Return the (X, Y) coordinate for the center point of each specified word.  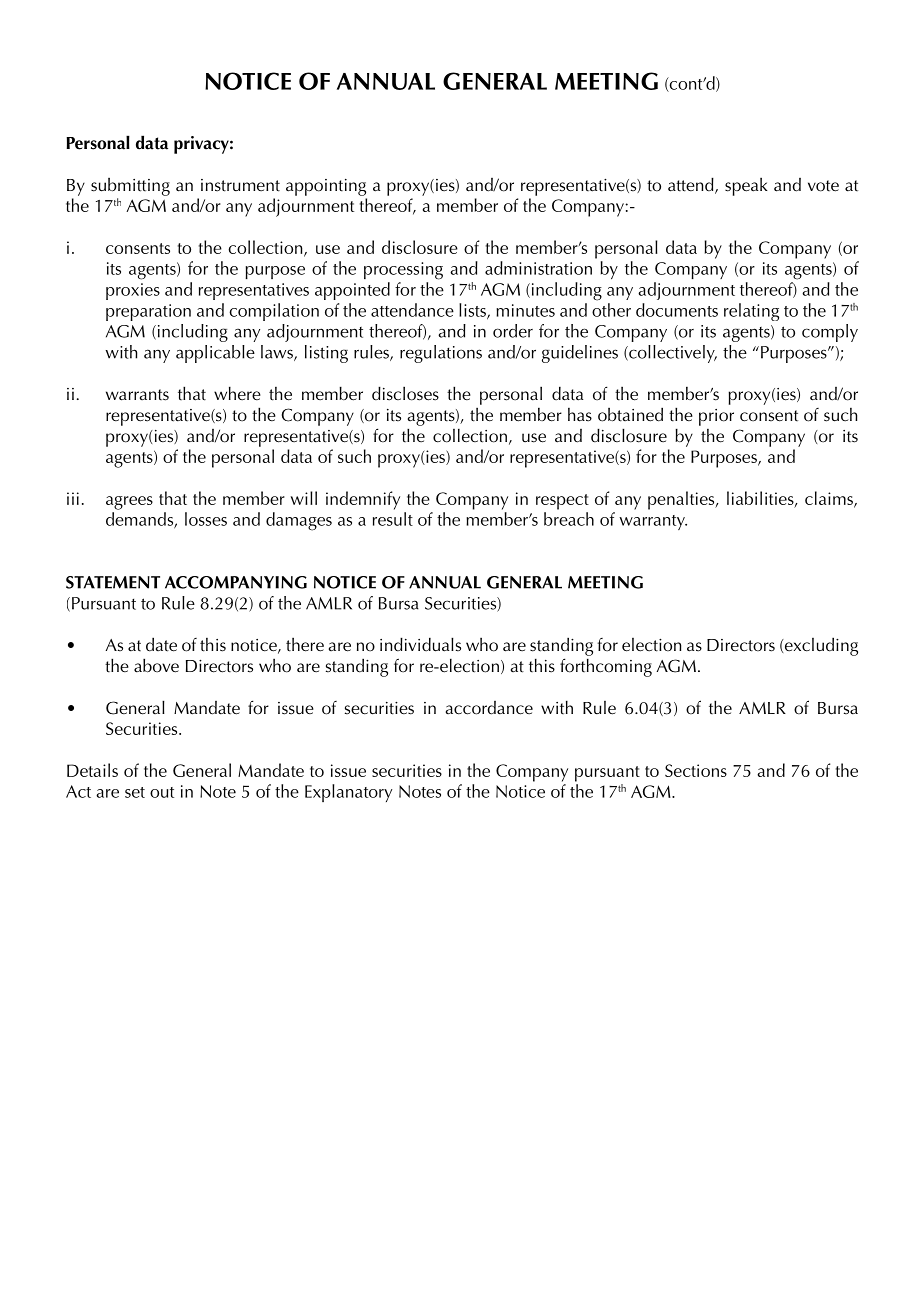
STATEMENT (113, 582)
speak (746, 187)
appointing (326, 187)
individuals (420, 644)
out (162, 792)
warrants (137, 395)
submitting (130, 187)
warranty (653, 522)
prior (716, 417)
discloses (405, 393)
